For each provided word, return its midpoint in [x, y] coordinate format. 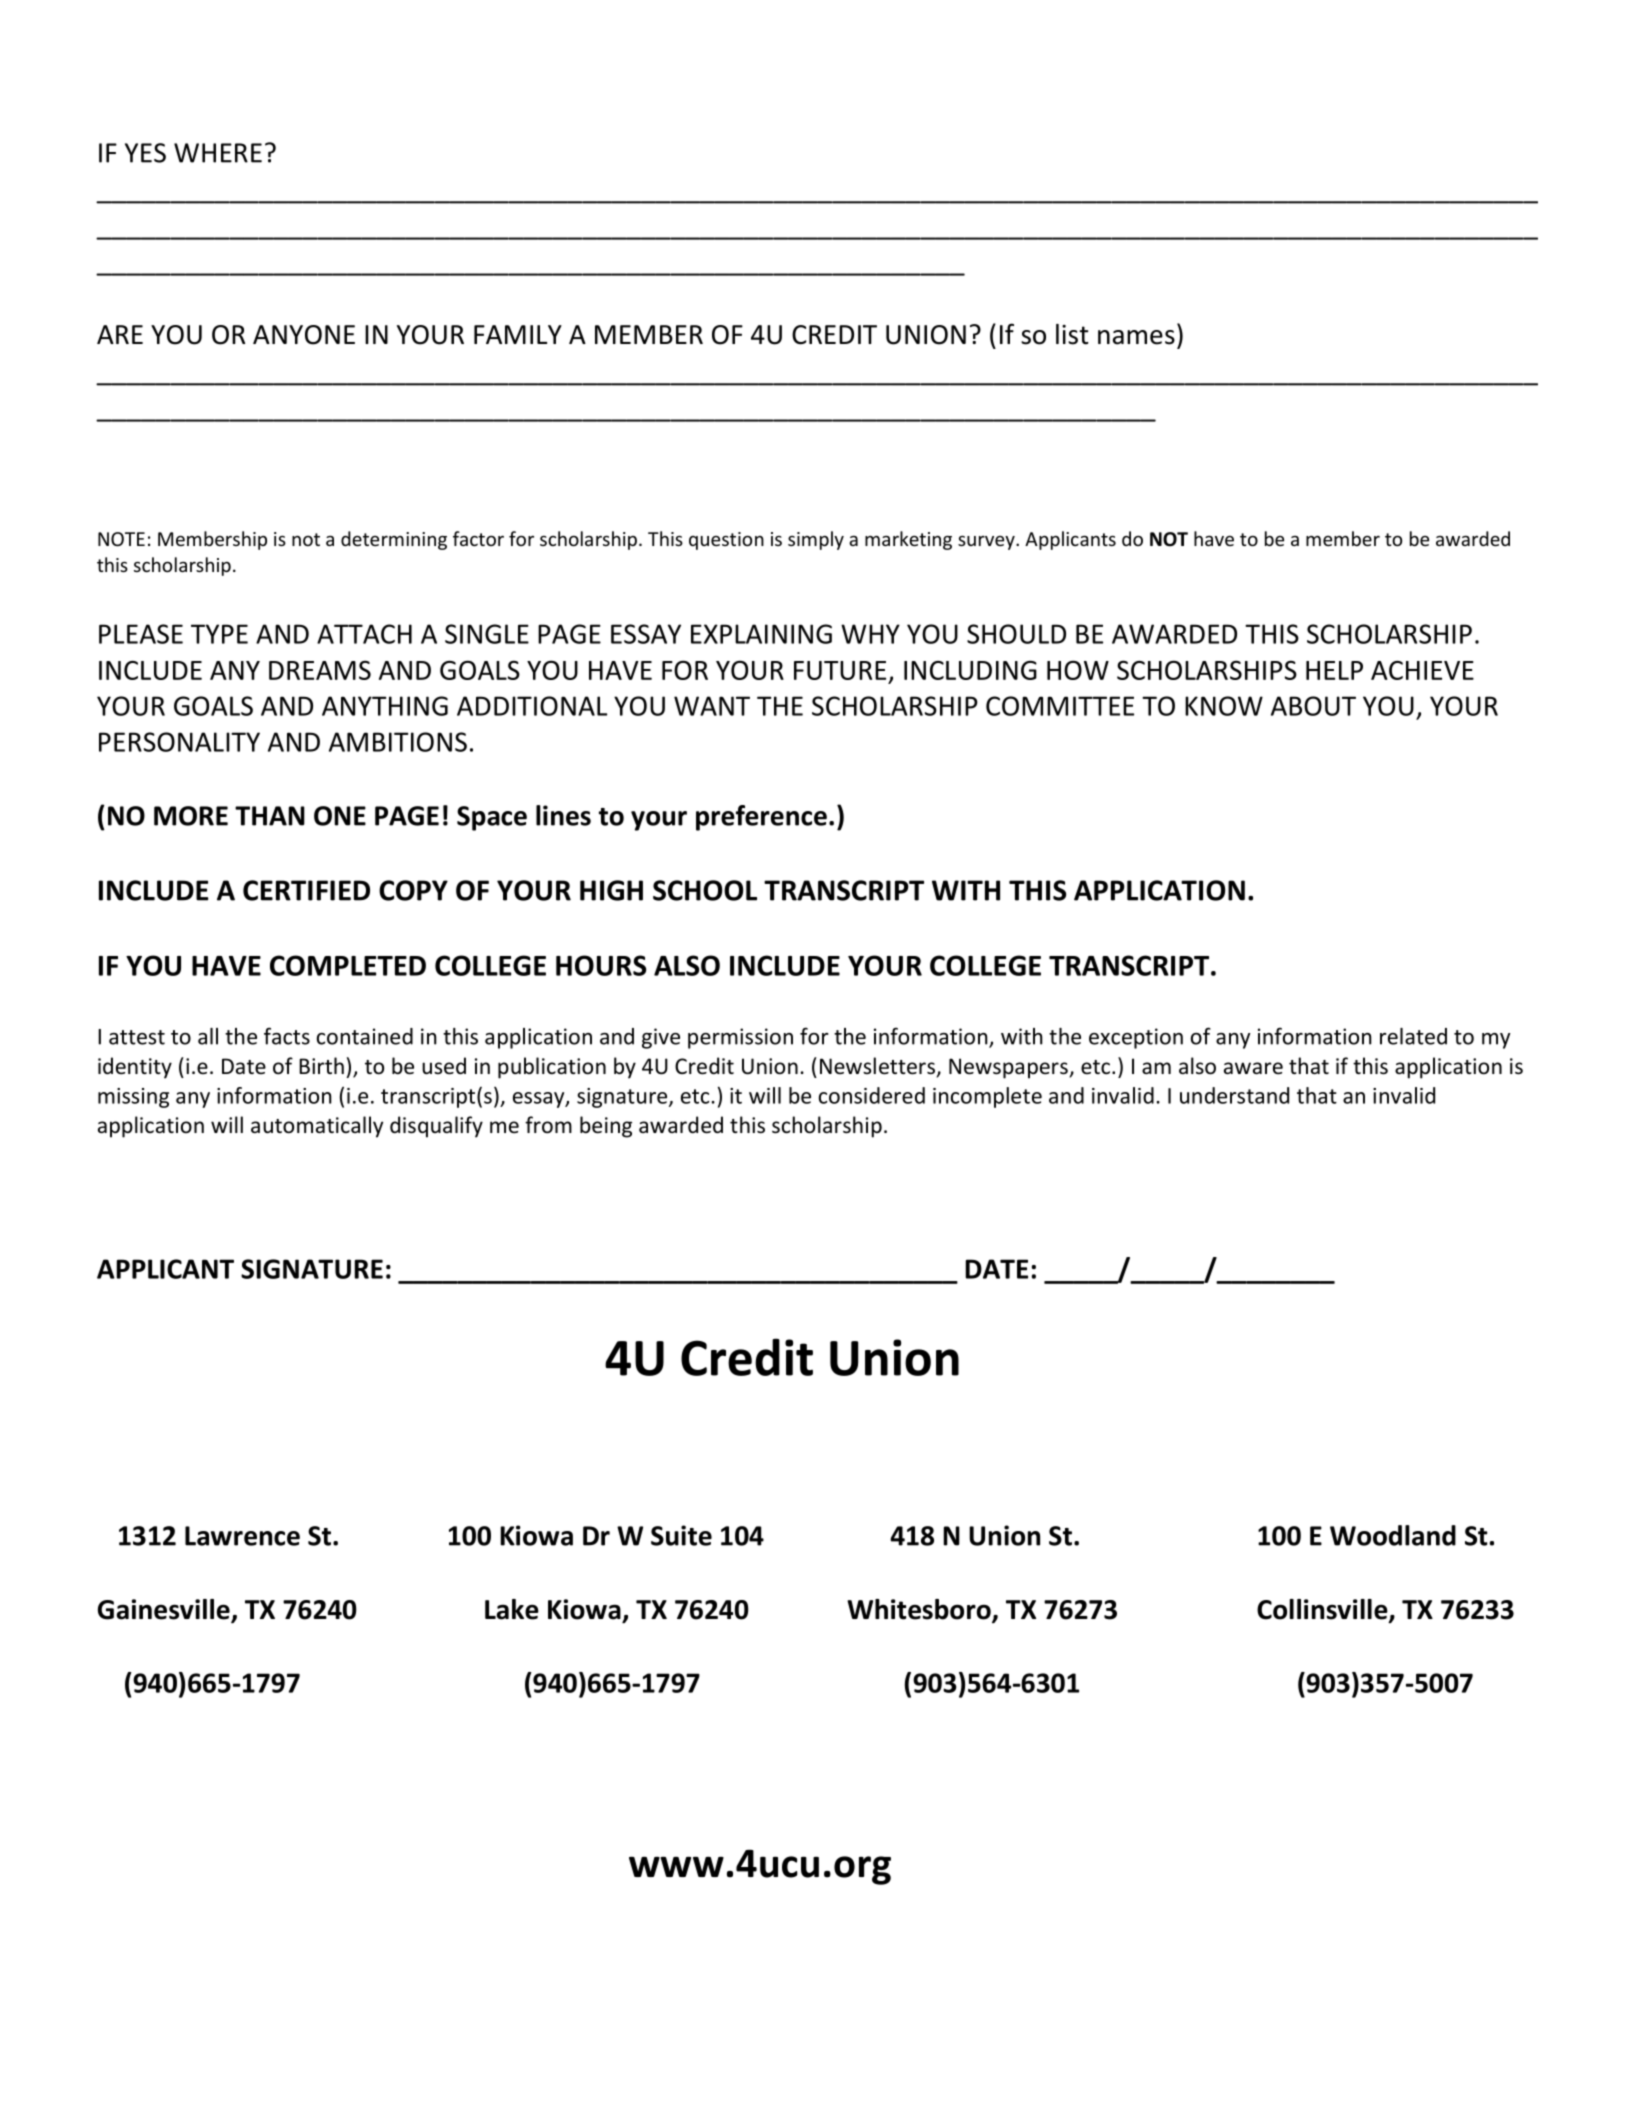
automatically [317, 1127]
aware [1253, 1068]
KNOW [1224, 706]
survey [987, 543]
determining [394, 540]
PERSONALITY [179, 742]
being [606, 1127]
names [1136, 337]
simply [816, 540]
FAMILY [518, 334]
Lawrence [242, 1536]
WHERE [218, 153]
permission [740, 1038]
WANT [712, 706]
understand [1234, 1095]
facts [287, 1036]
